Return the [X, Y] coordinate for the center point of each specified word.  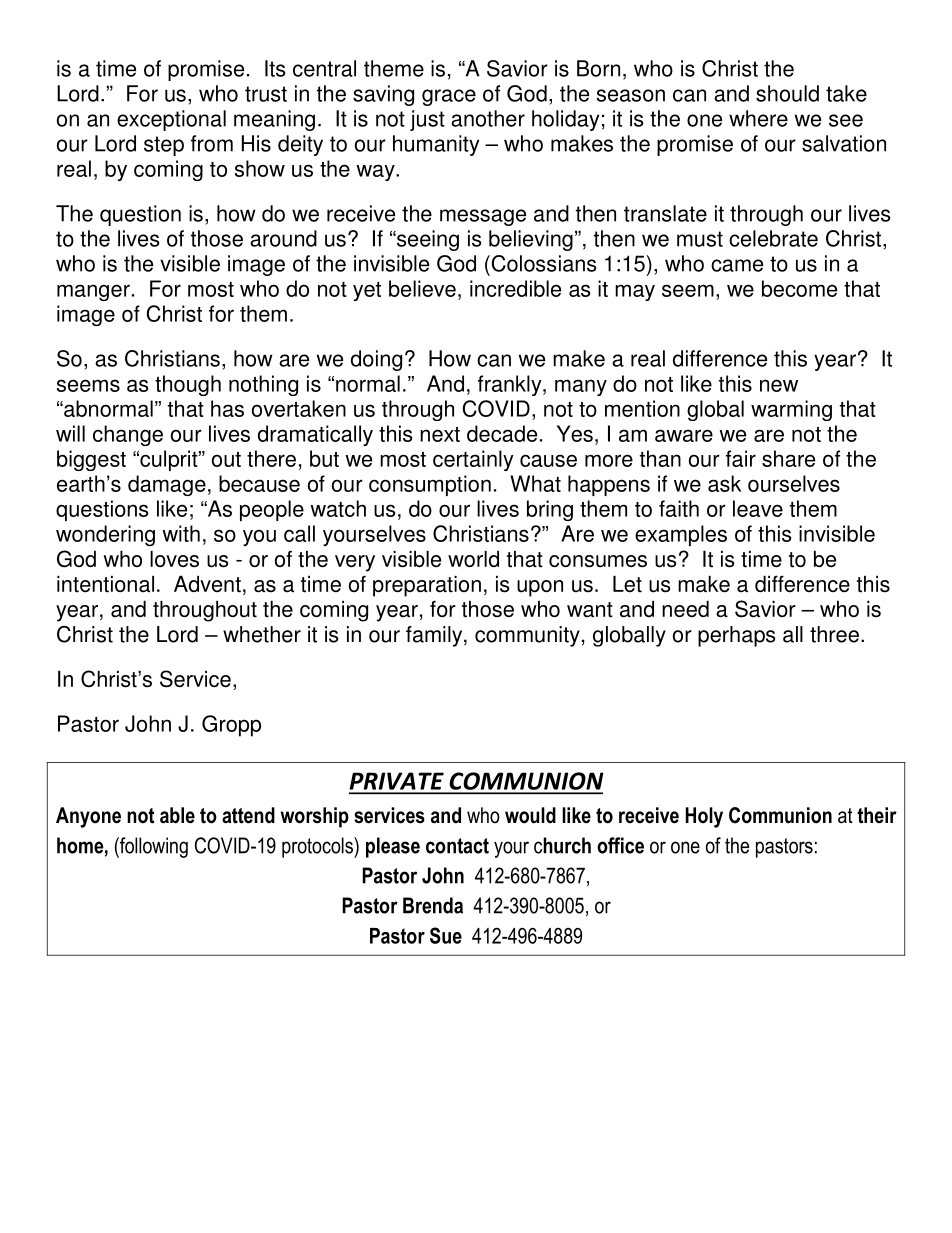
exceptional [171, 120]
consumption [430, 485]
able [177, 815]
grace [449, 97]
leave [758, 508]
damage [167, 485]
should [787, 93]
